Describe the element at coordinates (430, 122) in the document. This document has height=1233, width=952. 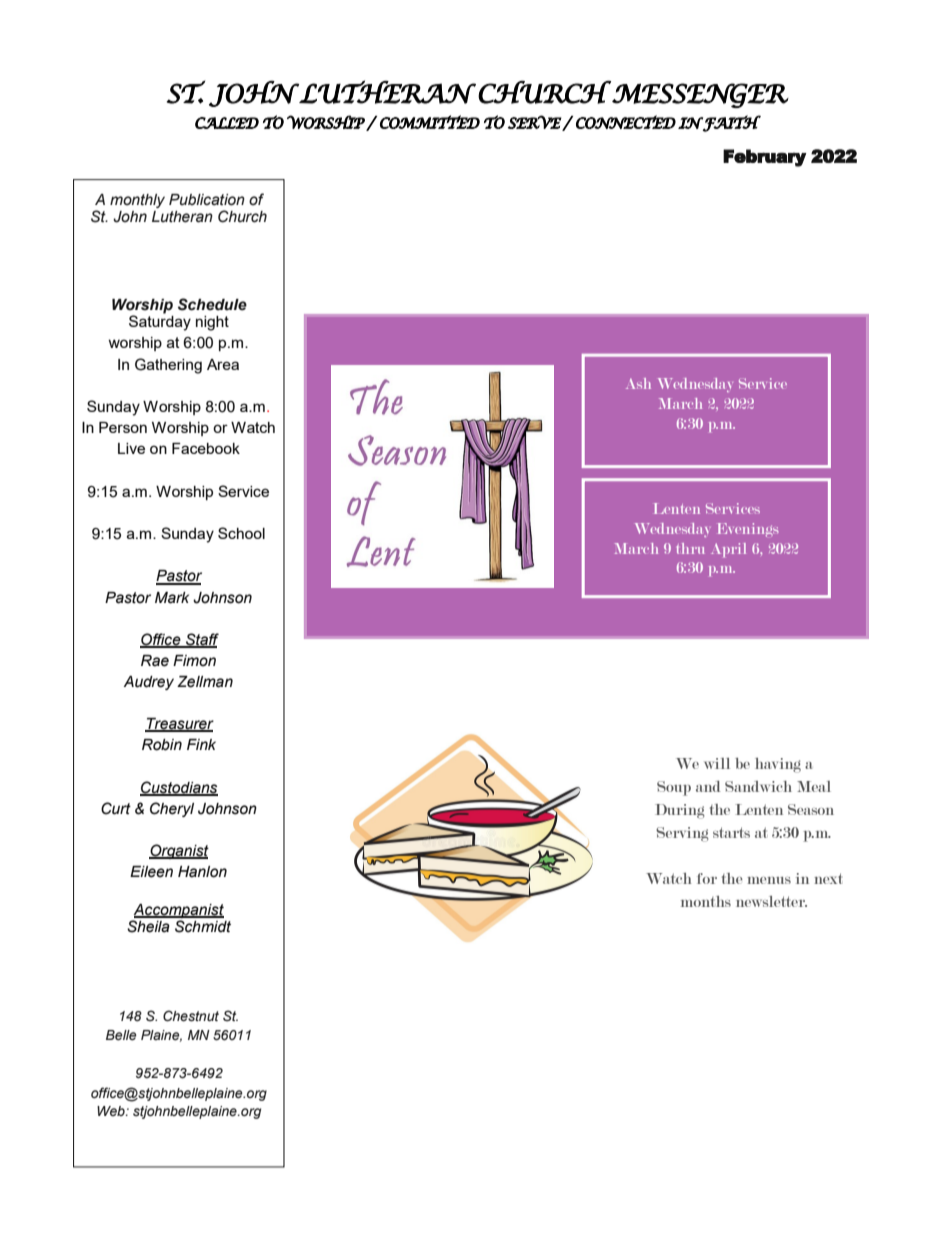
I see `COMMITTED` at that location.
